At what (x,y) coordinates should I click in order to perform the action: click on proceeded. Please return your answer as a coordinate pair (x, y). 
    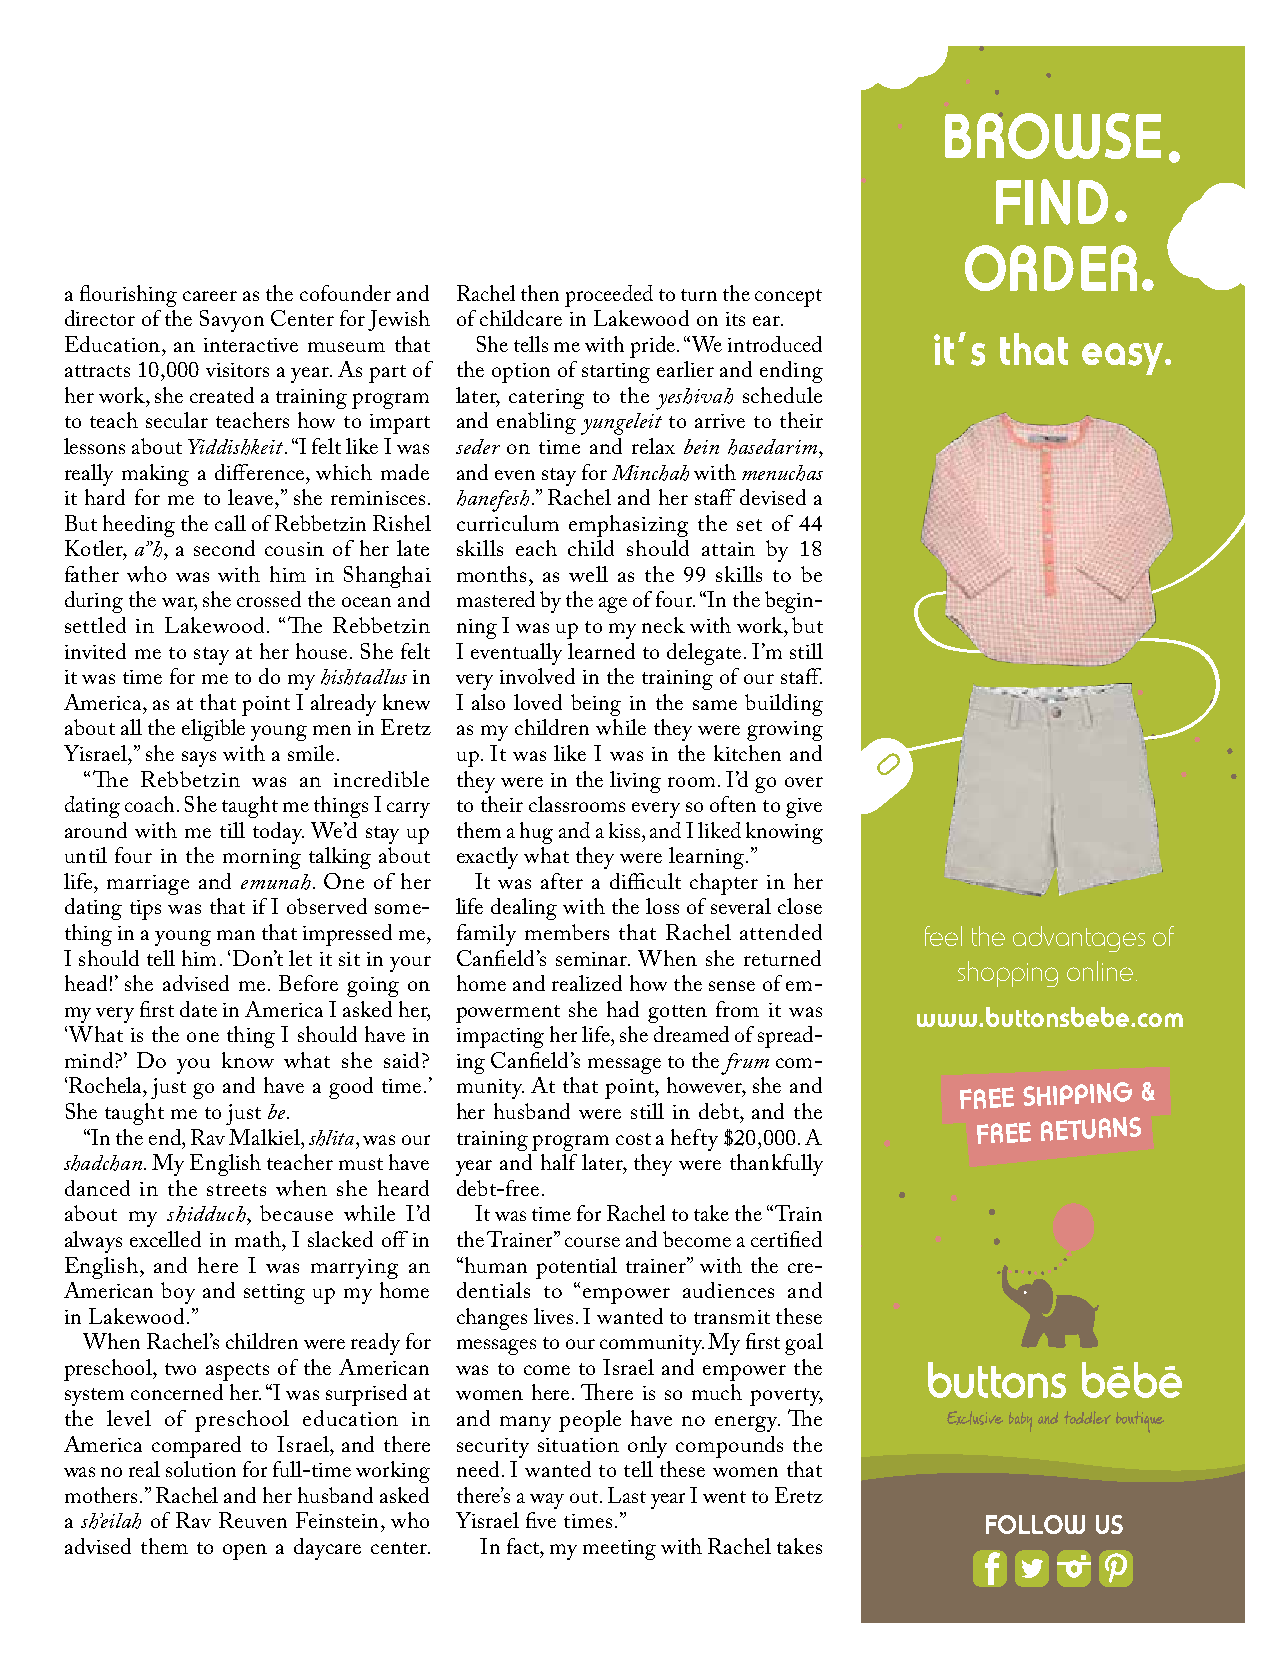
    Looking at the image, I should click on (609, 296).
